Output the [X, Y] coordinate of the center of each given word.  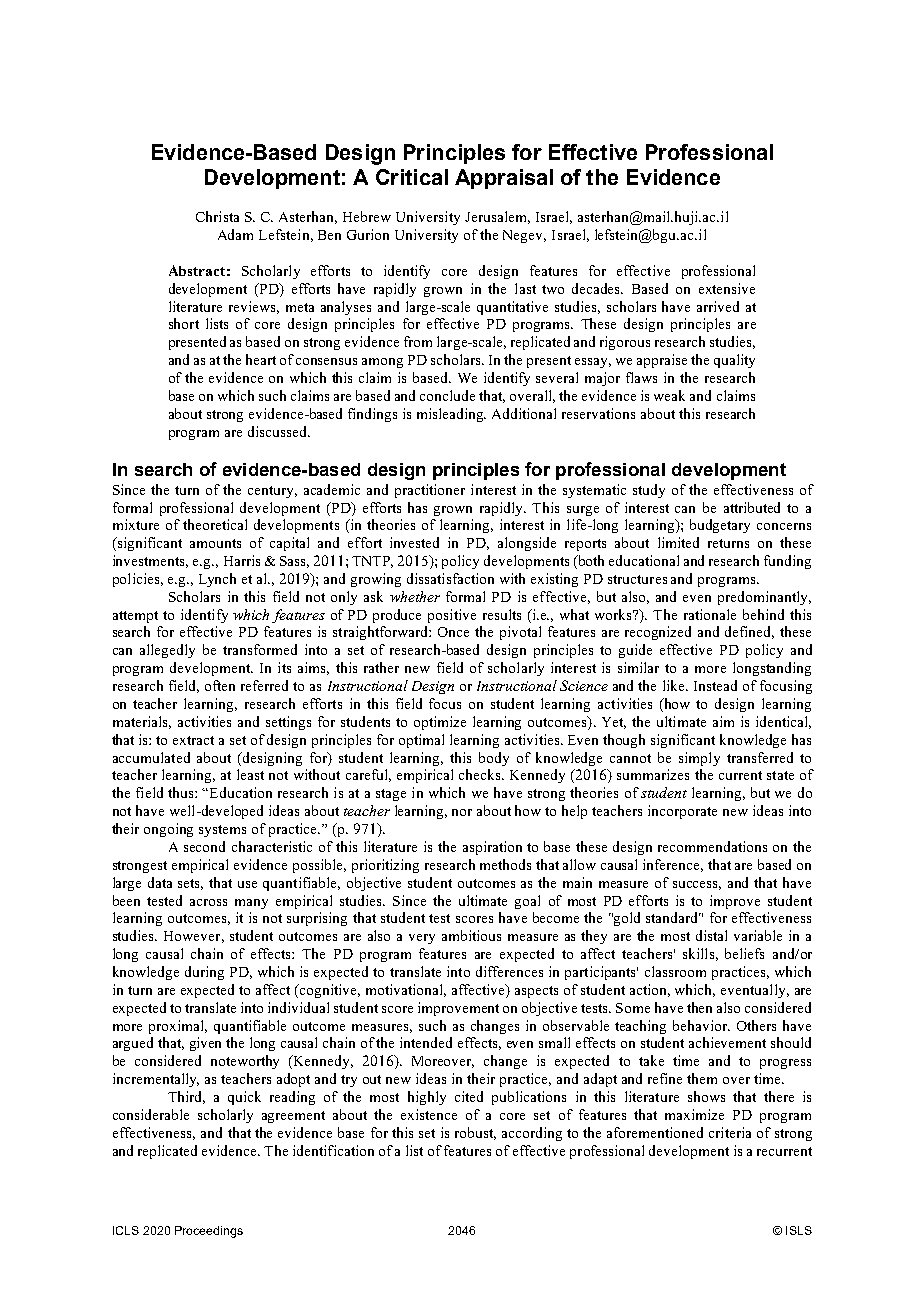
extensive [727, 288]
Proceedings [209, 1232]
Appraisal [504, 179]
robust [475, 1133]
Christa [217, 216]
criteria [730, 1132]
